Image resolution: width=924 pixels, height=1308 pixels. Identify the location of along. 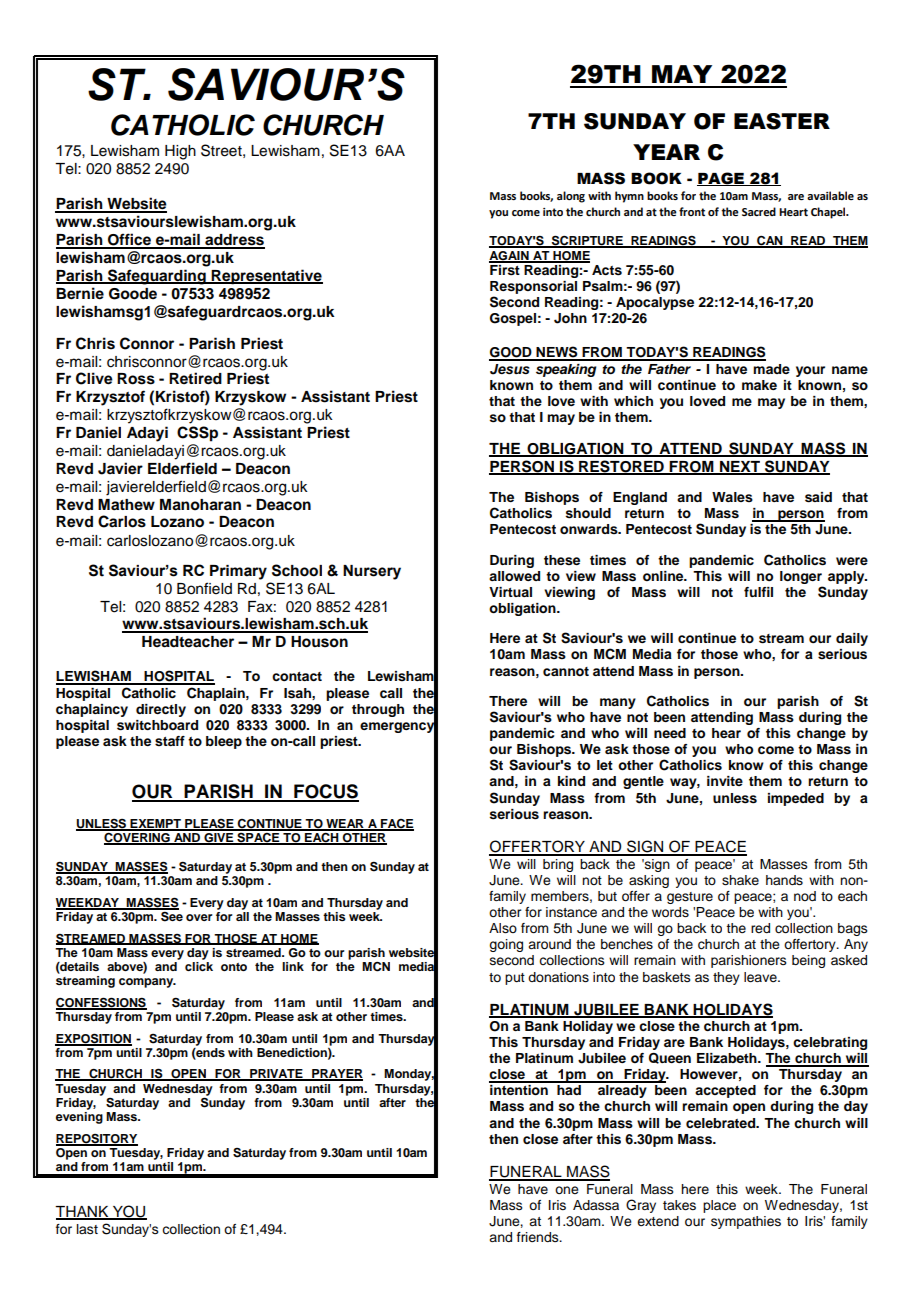
(571, 197).
